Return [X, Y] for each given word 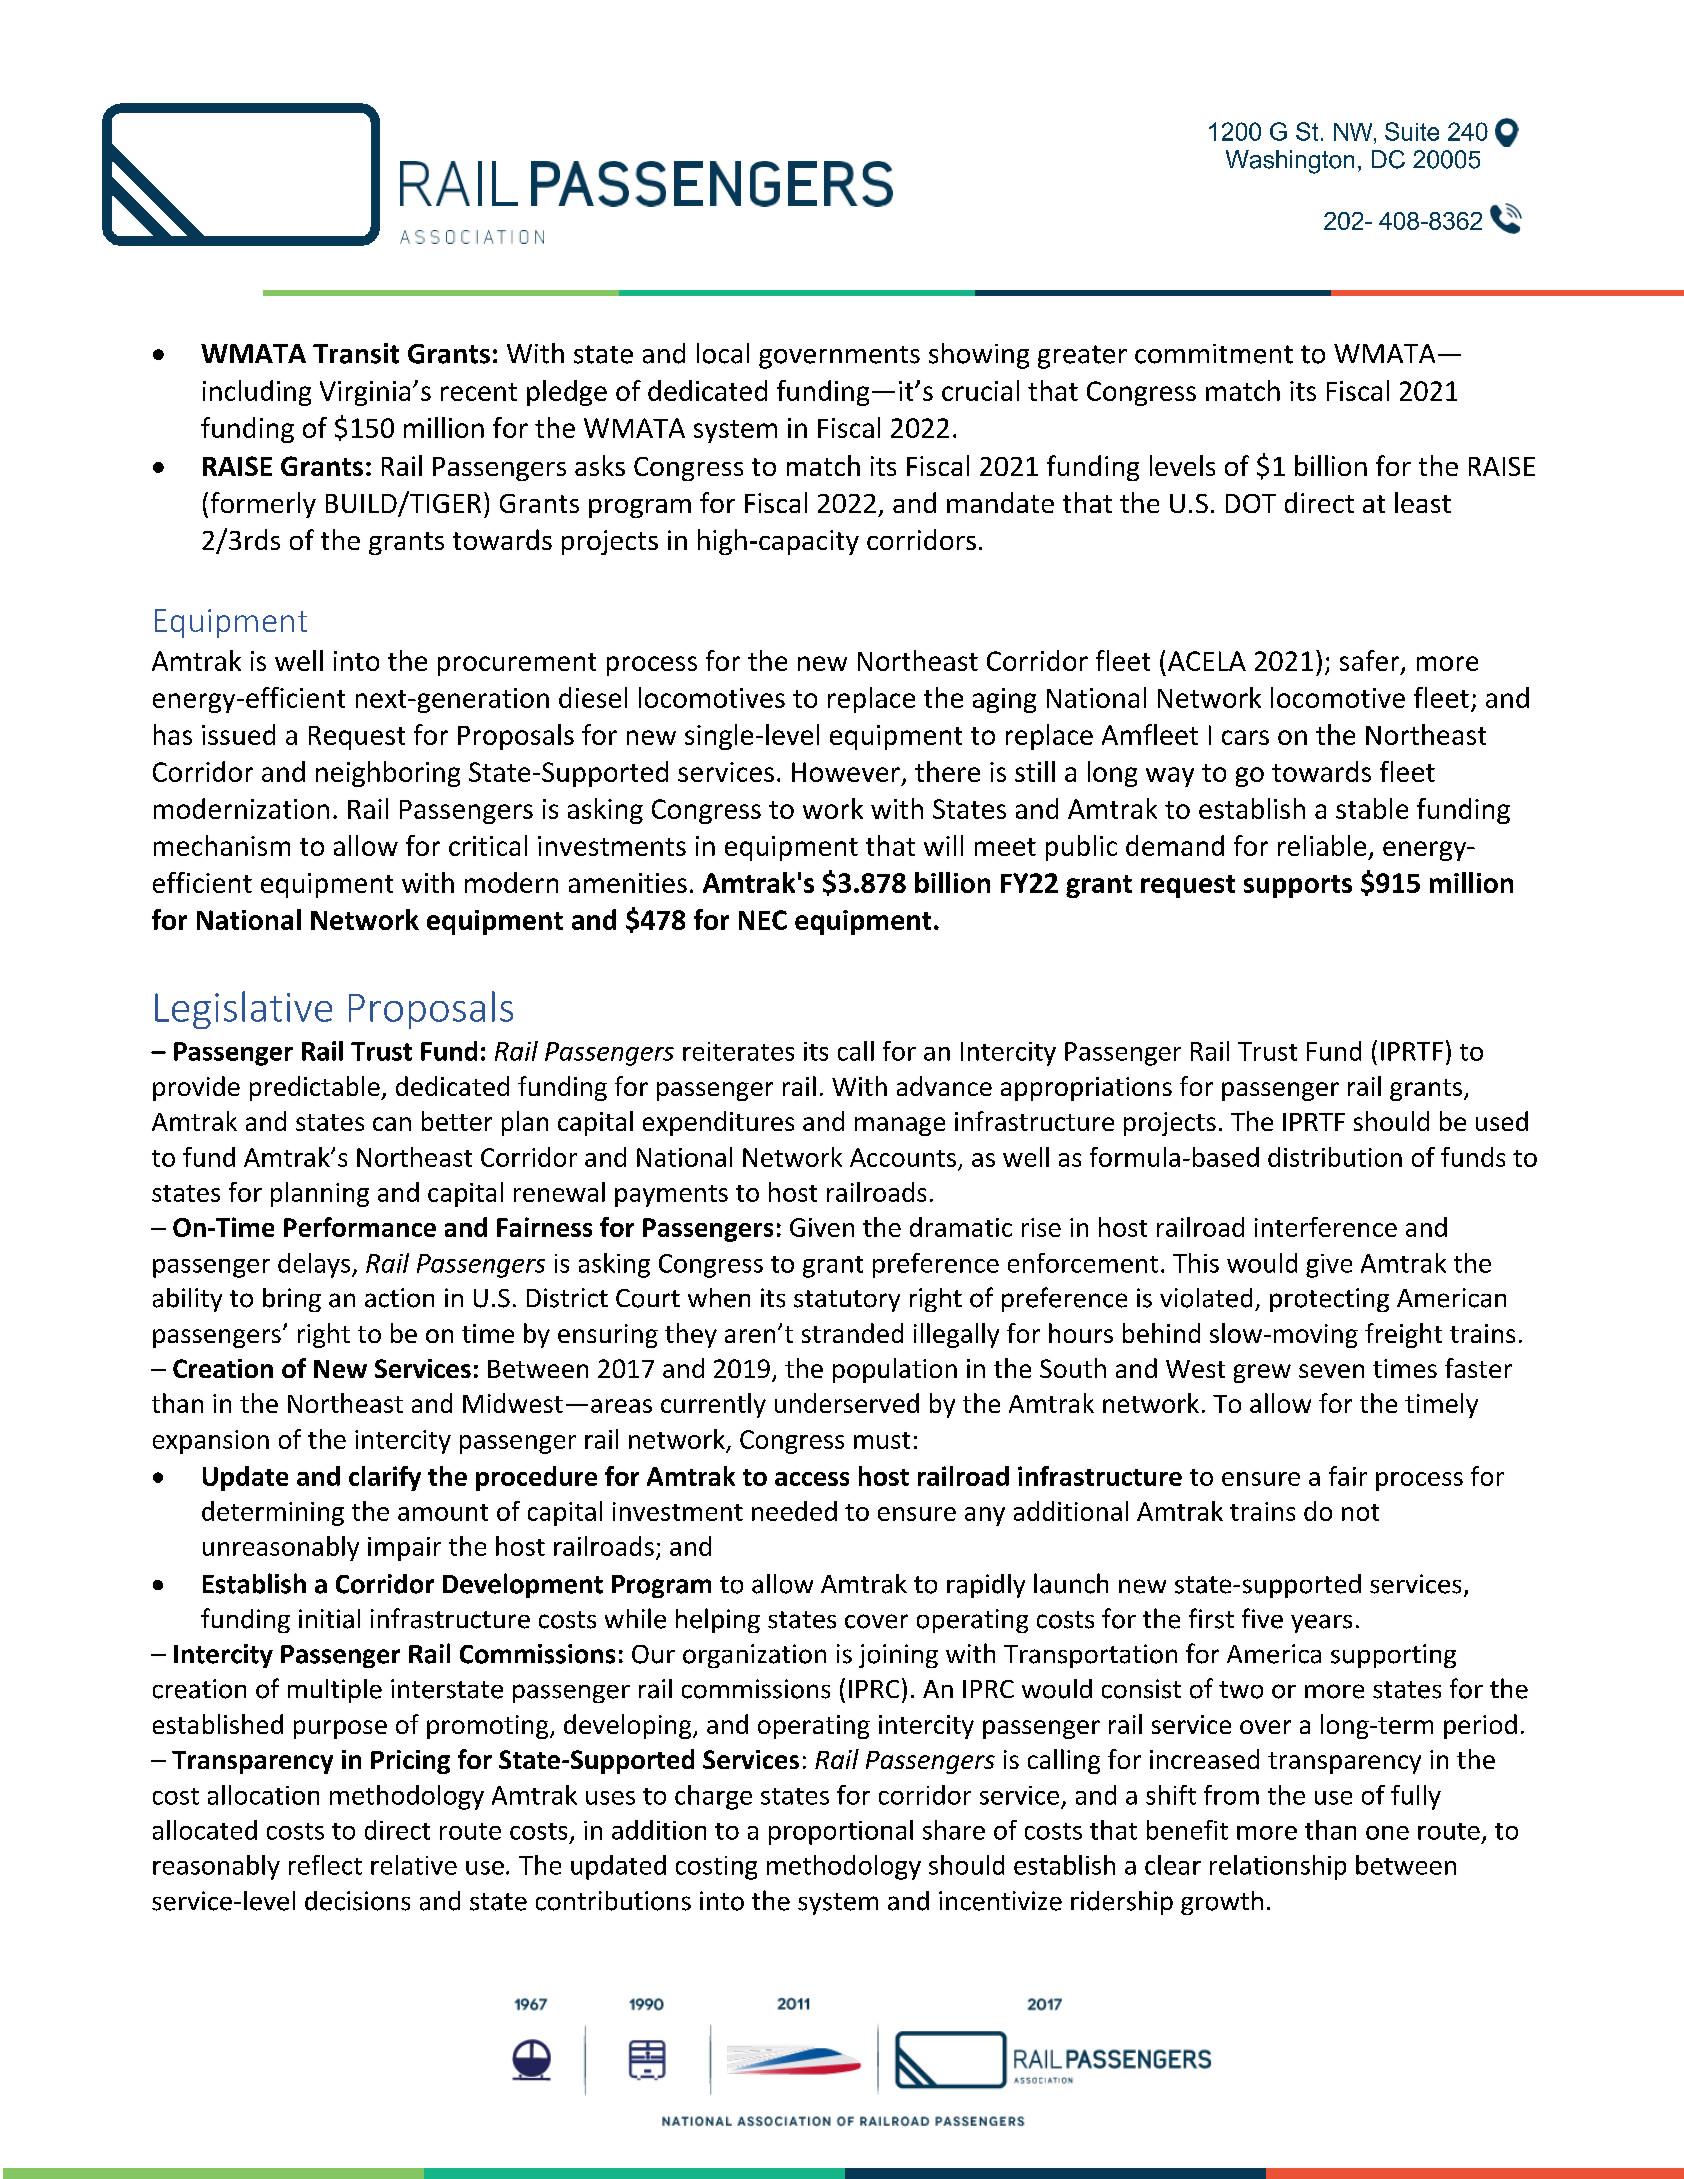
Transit [356, 353]
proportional [841, 1832]
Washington [1290, 162]
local [723, 353]
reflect [325, 1865]
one [1387, 1833]
